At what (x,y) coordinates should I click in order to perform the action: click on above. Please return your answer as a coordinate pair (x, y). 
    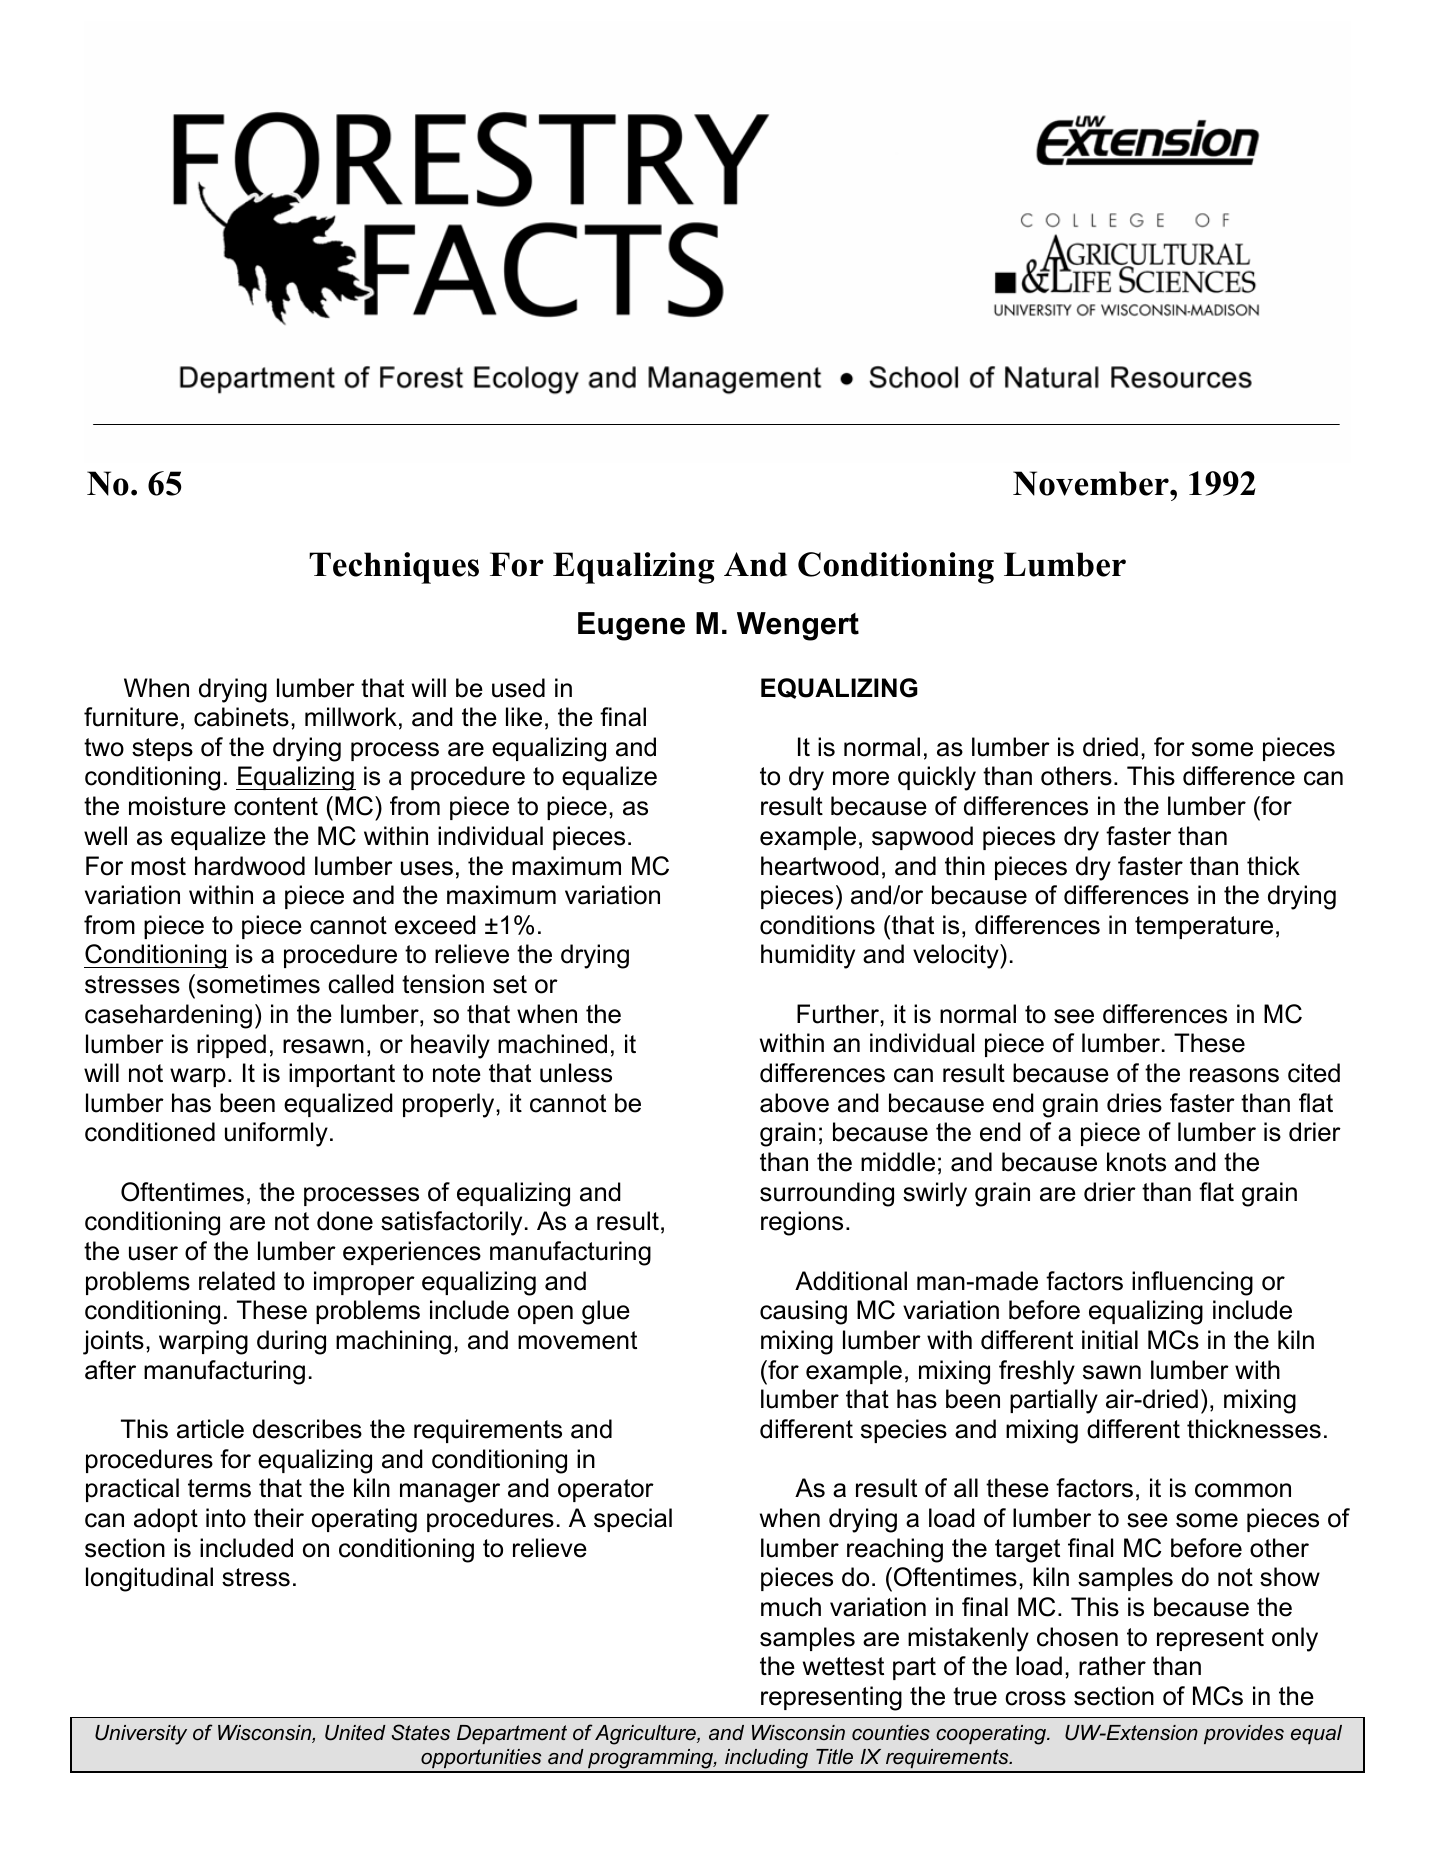
    Looking at the image, I should click on (794, 1103).
